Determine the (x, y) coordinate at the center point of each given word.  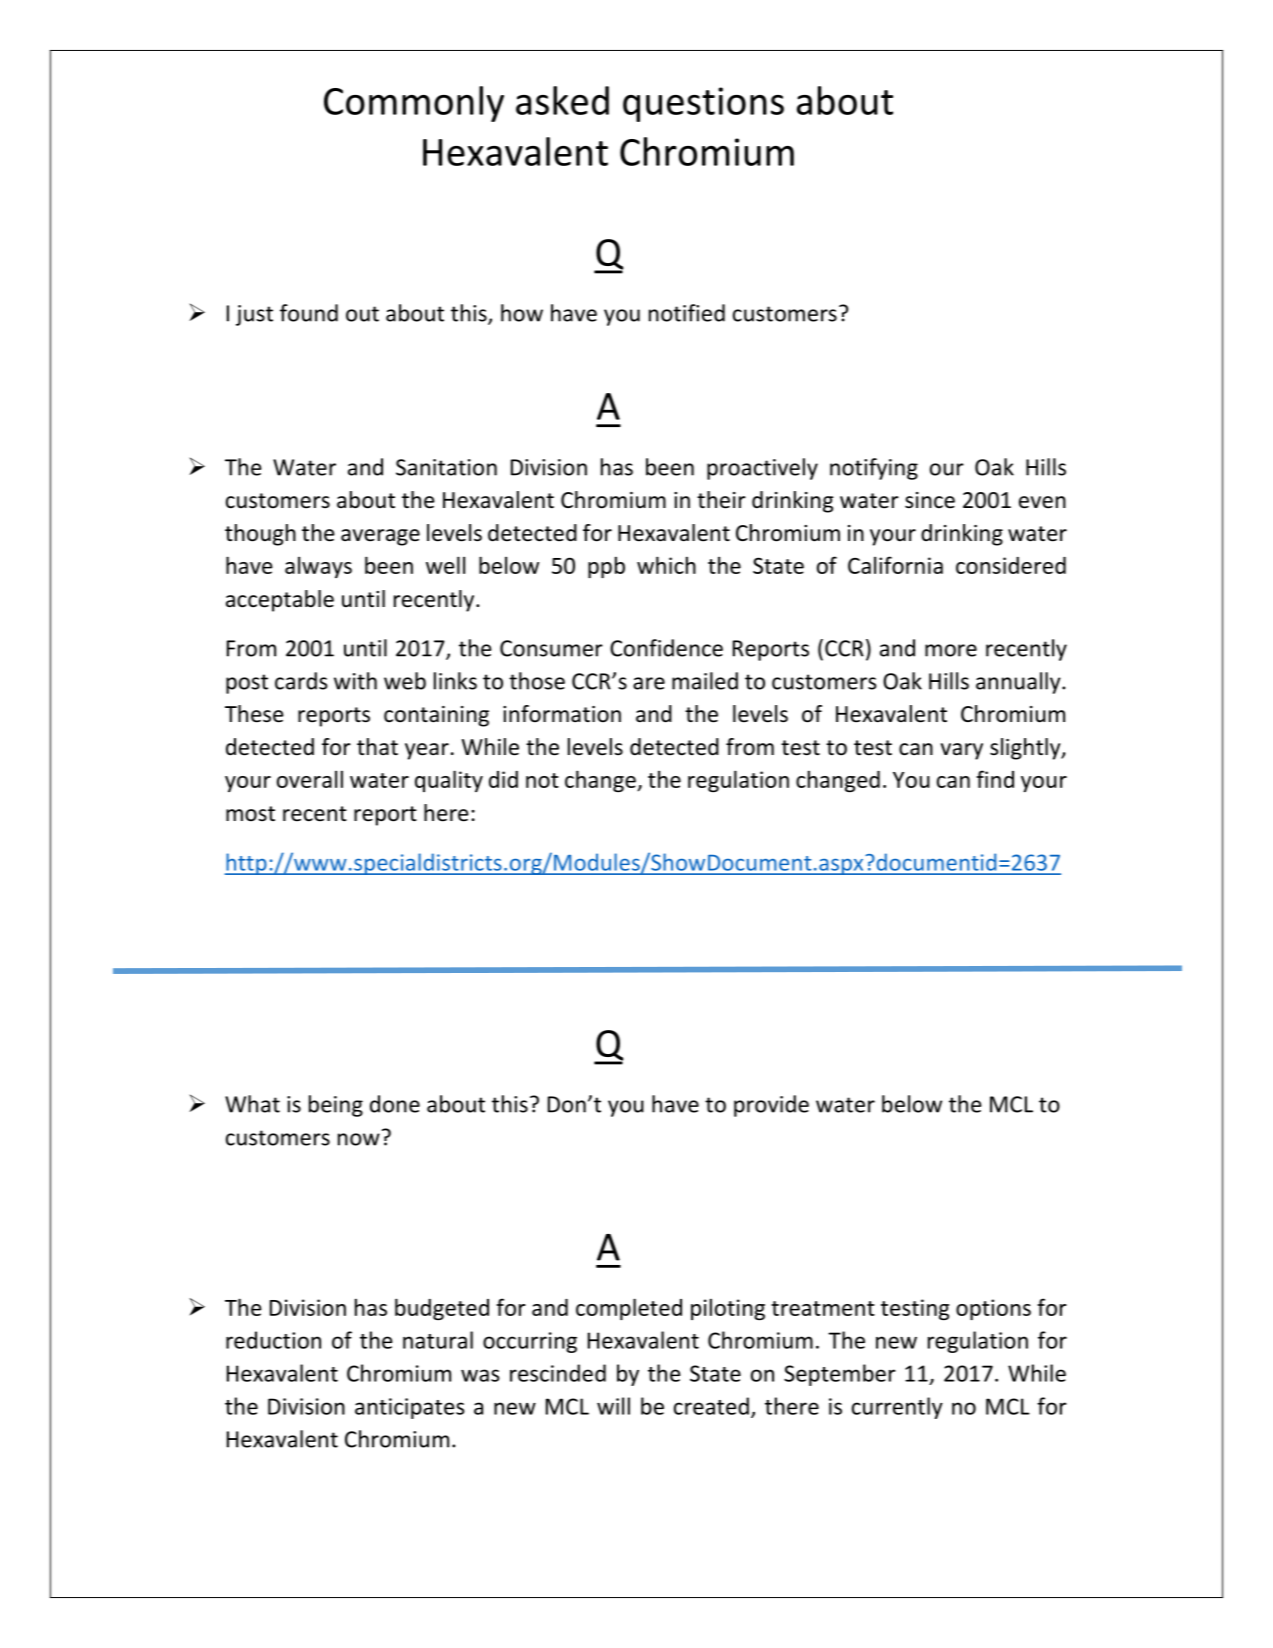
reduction (273, 1340)
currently (897, 1408)
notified (687, 313)
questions (703, 104)
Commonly (414, 104)
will (613, 1406)
